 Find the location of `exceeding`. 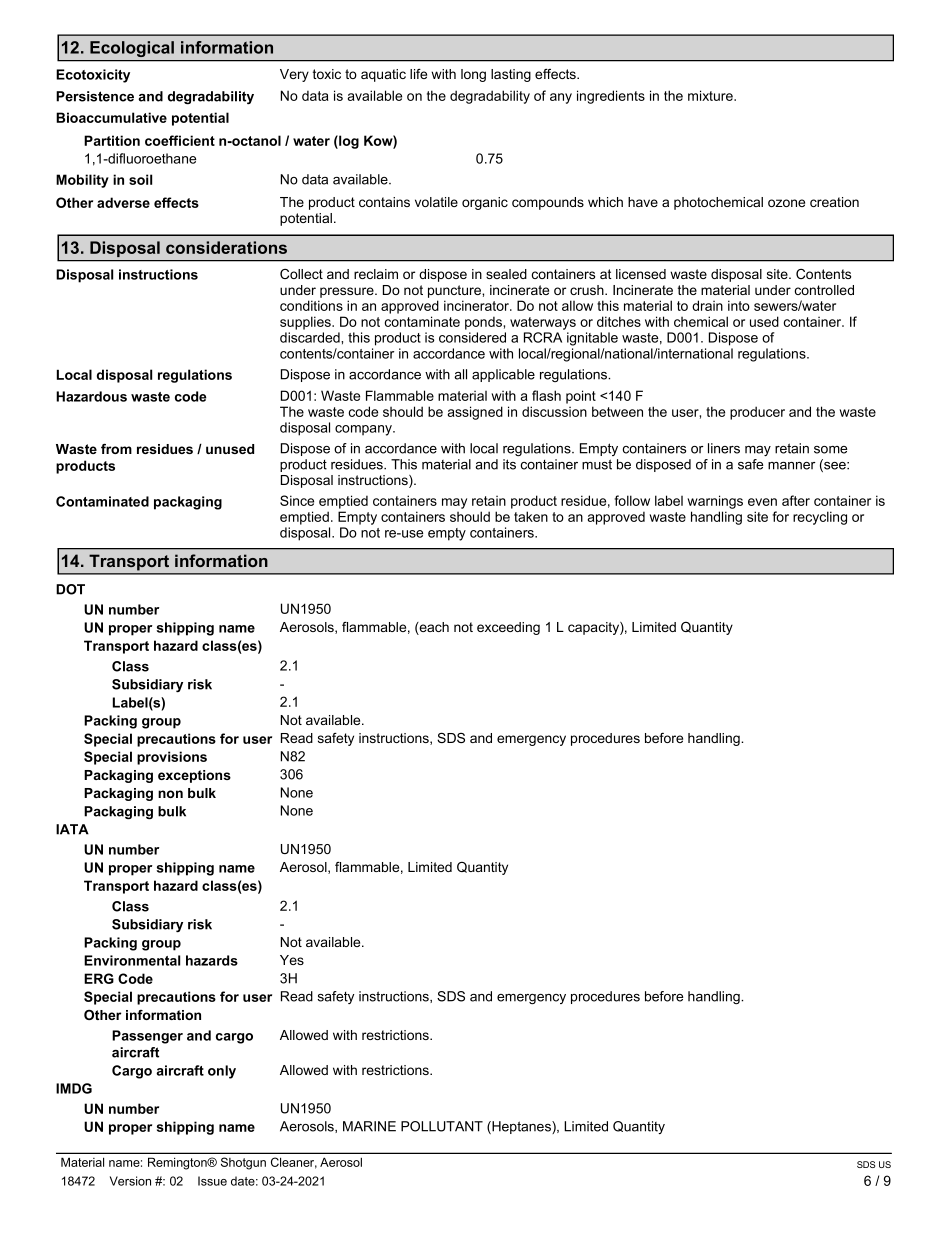

exceeding is located at coordinates (508, 628).
